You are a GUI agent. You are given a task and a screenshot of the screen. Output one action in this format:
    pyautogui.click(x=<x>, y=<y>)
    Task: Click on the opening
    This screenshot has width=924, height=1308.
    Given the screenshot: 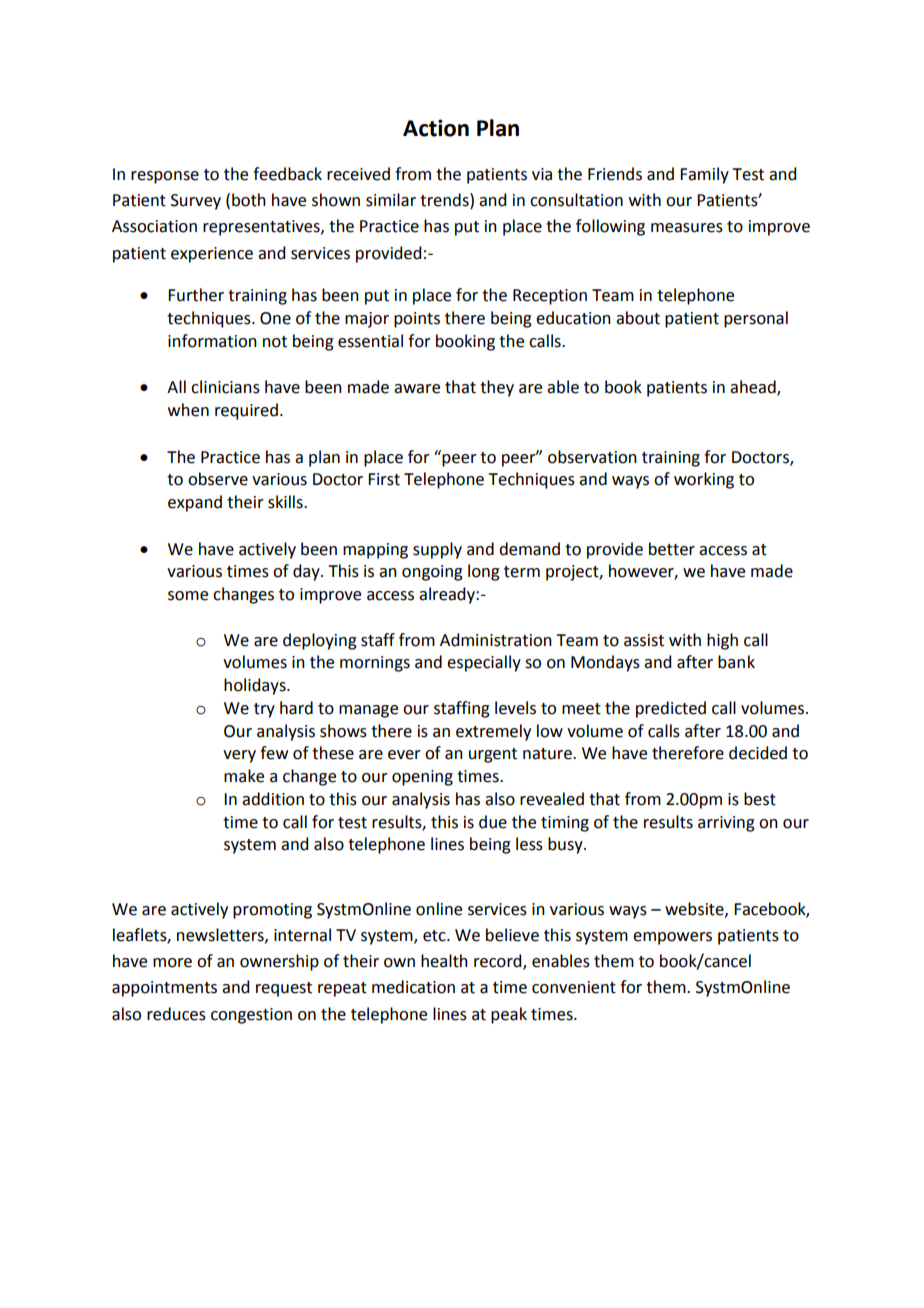 What is the action you would take?
    pyautogui.click(x=422, y=778)
